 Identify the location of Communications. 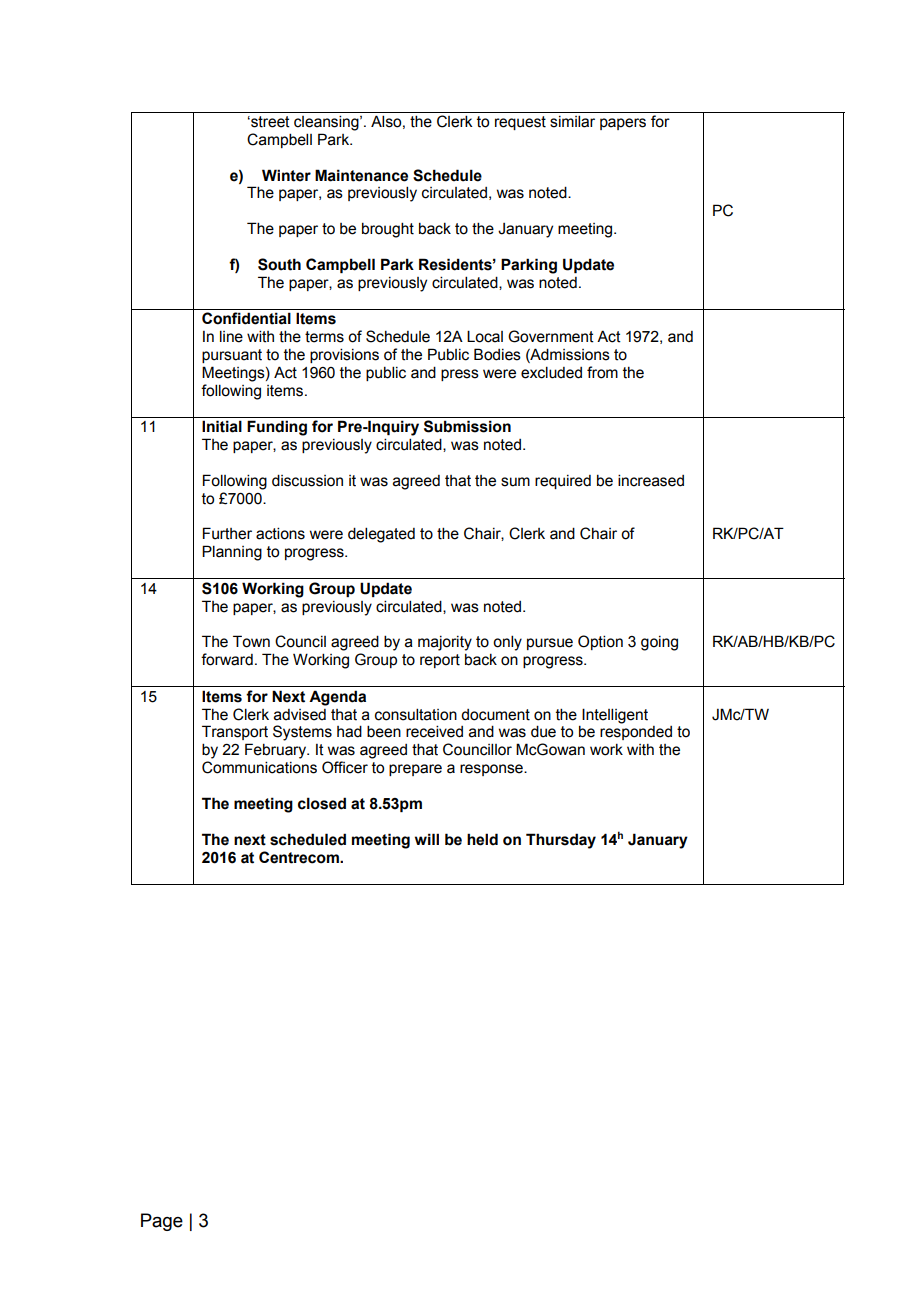
(259, 767).
